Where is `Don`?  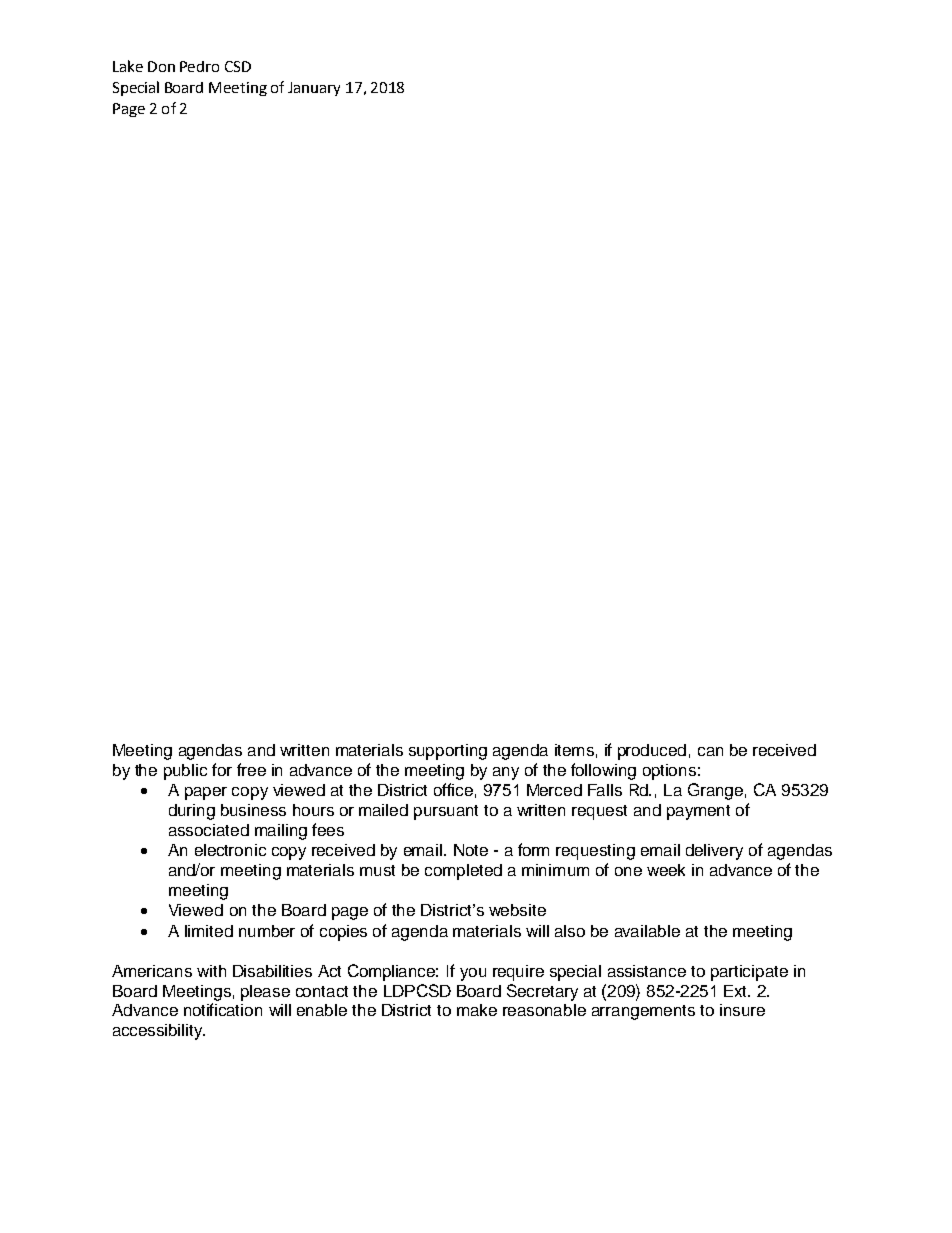 Don is located at coordinates (161, 66).
